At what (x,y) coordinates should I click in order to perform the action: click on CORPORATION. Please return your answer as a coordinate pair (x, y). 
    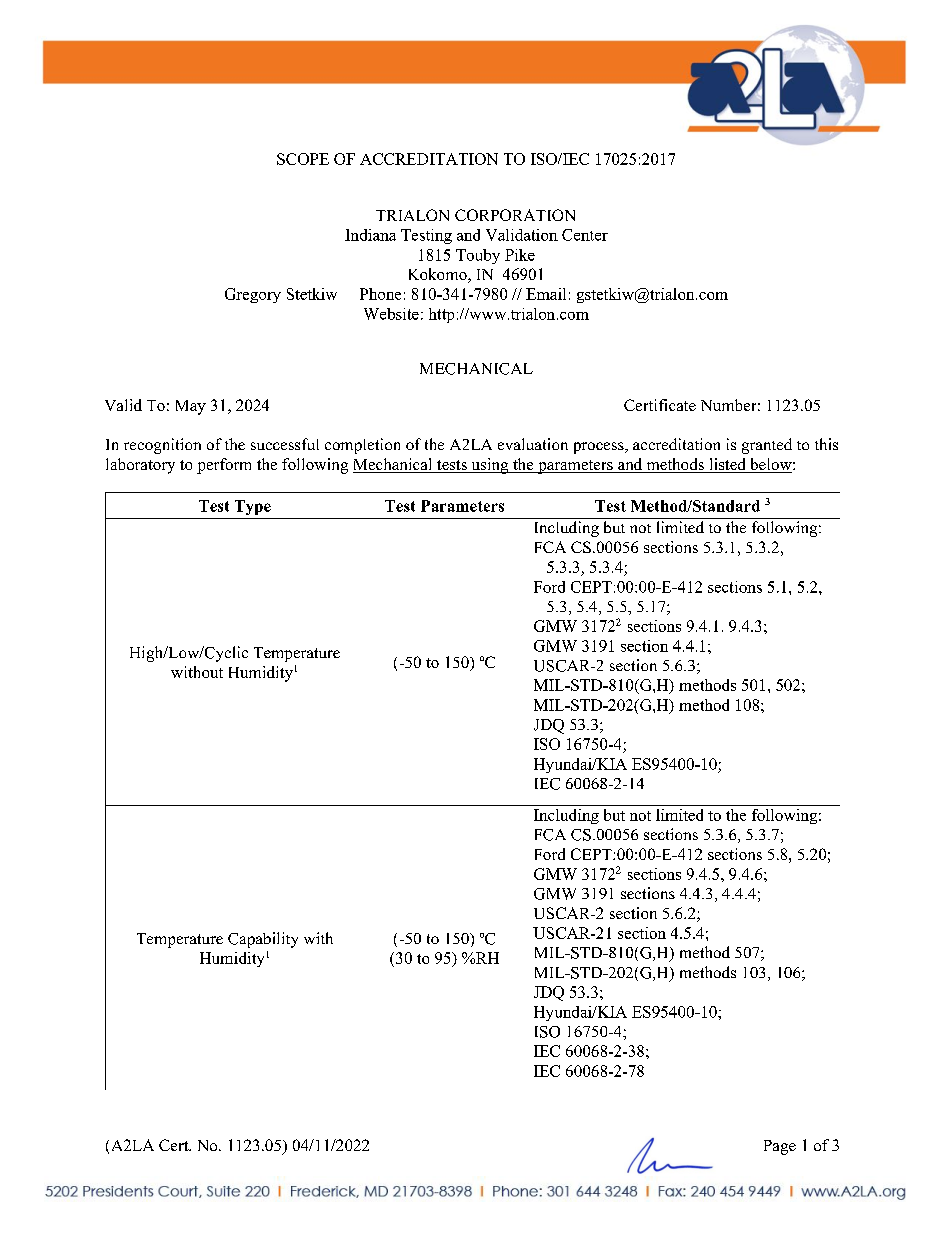
    Looking at the image, I should click on (515, 215).
